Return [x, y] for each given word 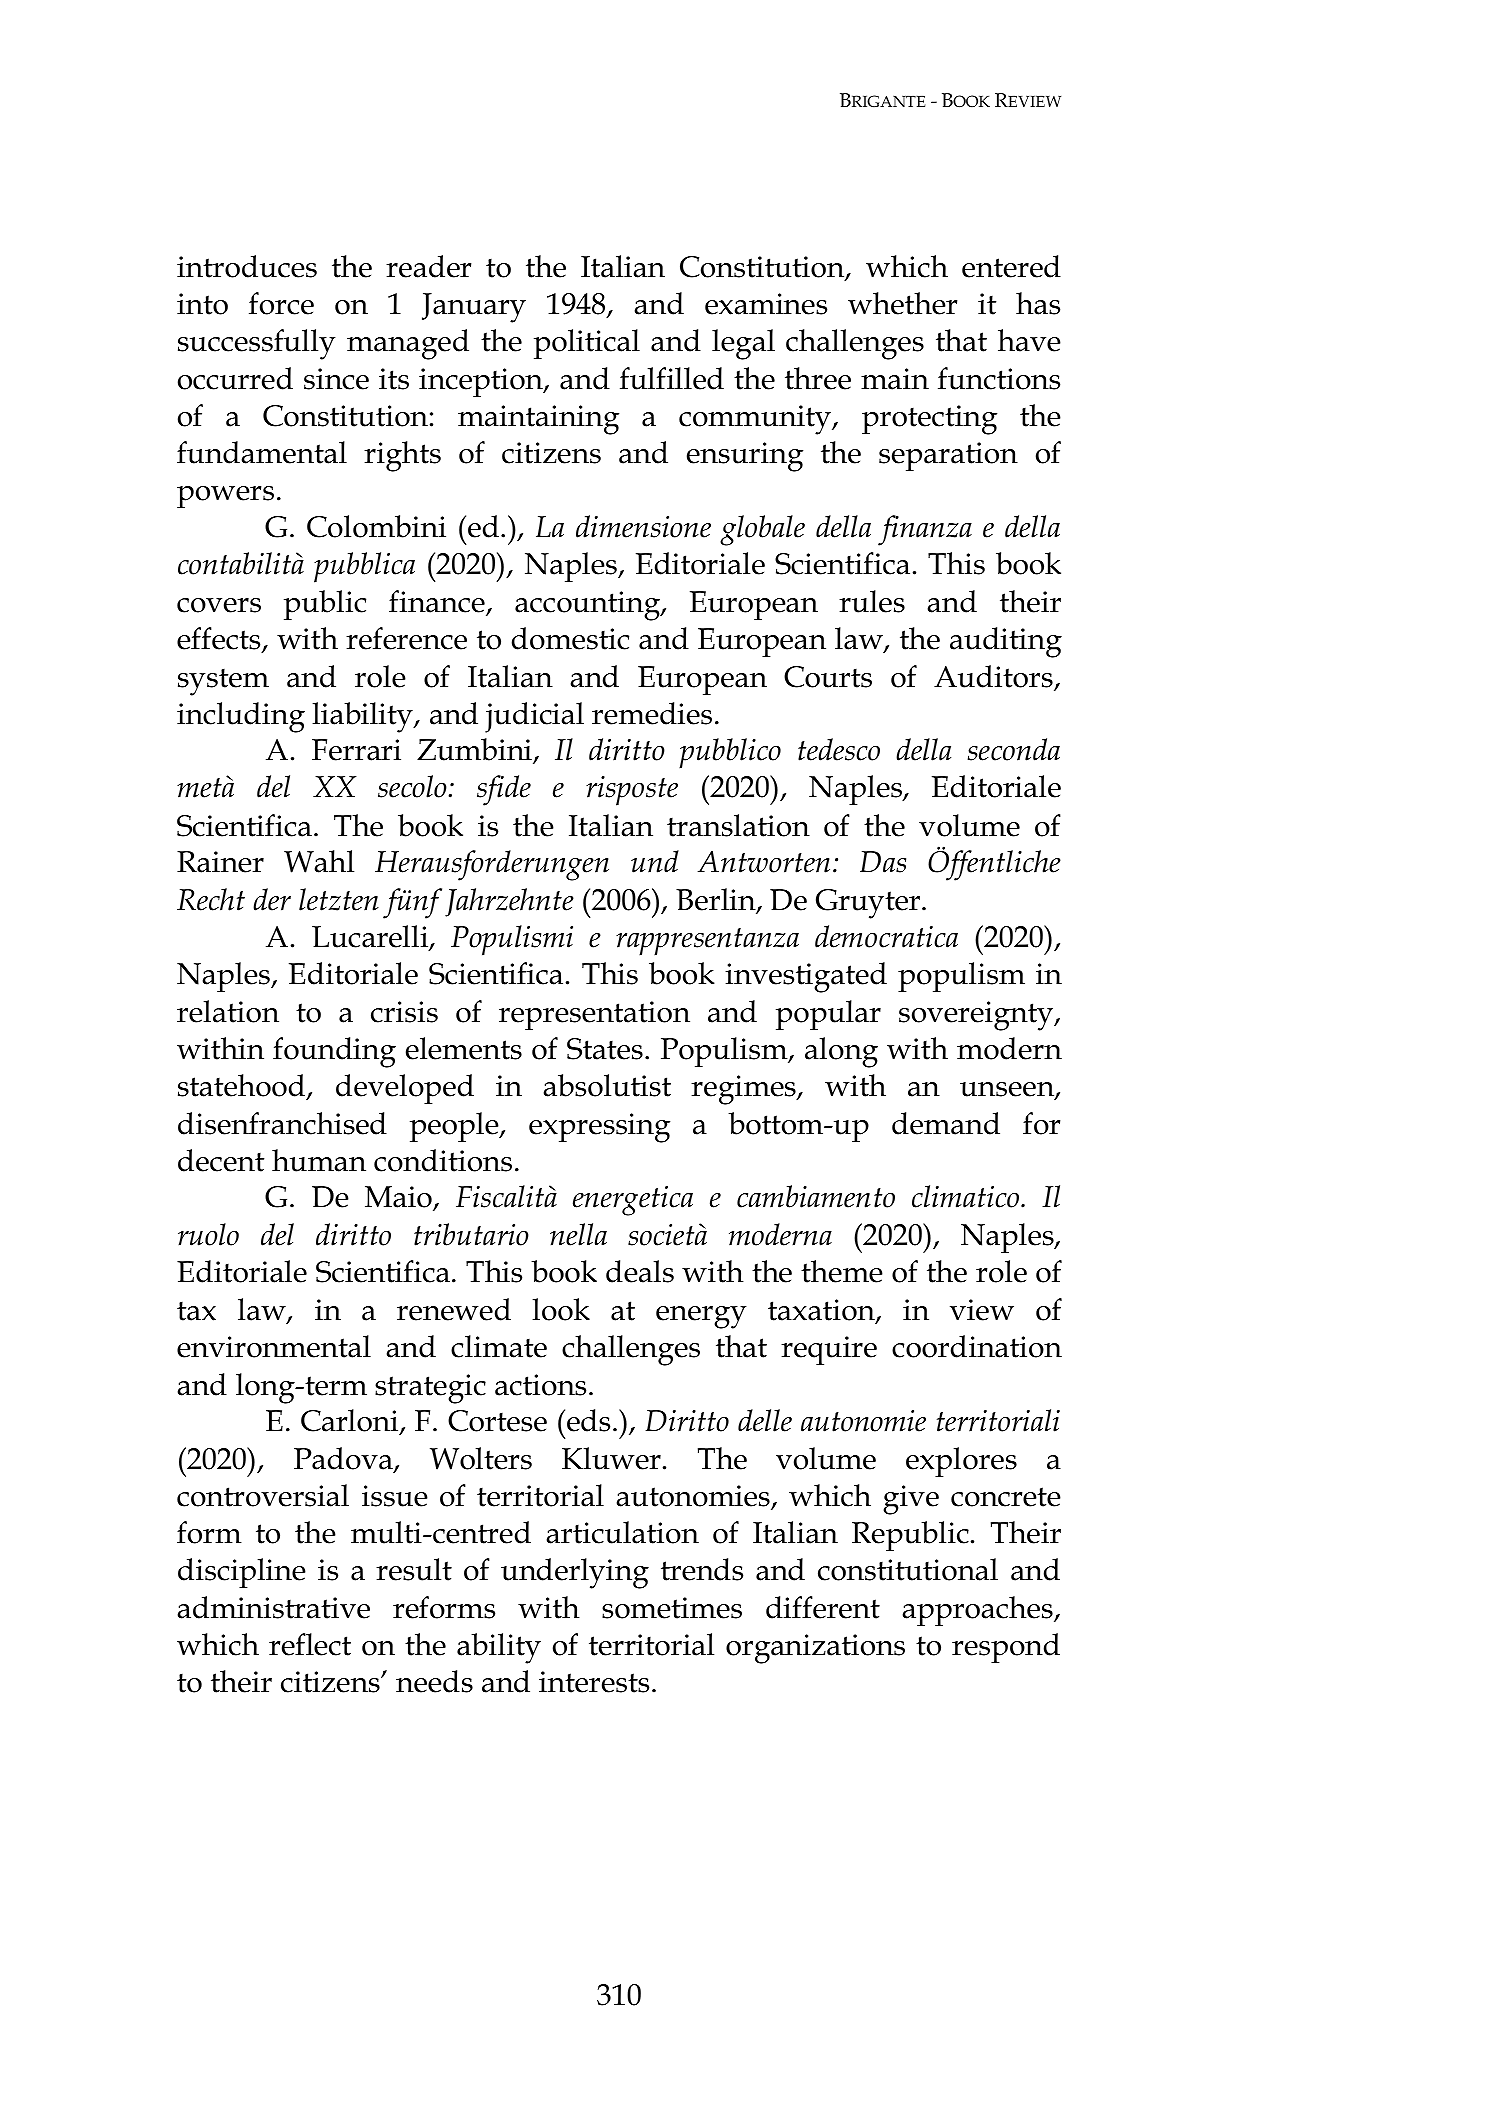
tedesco [839, 749]
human [319, 1160]
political [587, 344]
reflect [310, 1644]
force [281, 303]
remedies [652, 713]
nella [578, 1234]
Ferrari [356, 750]
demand [946, 1123]
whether [902, 303]
